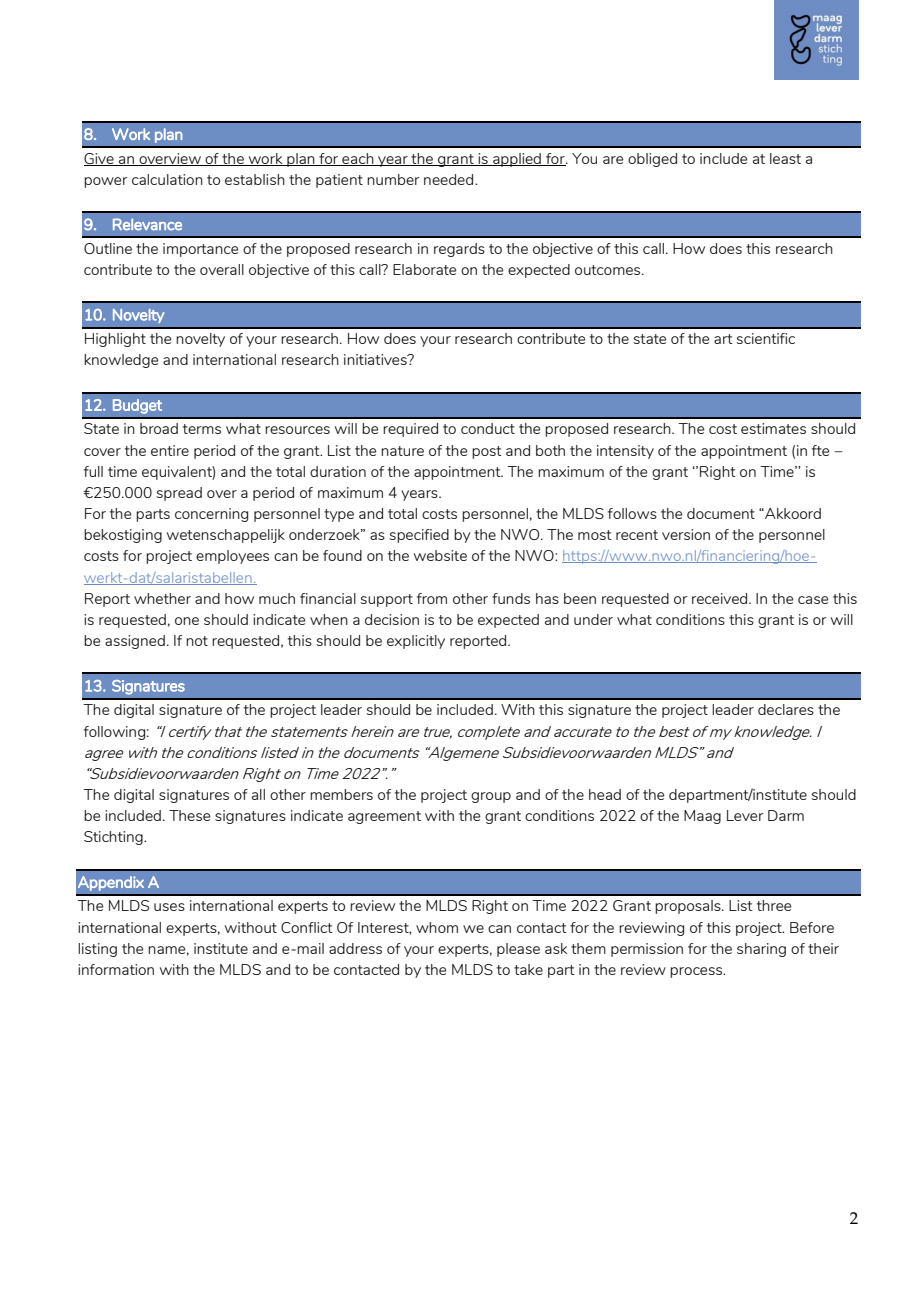 This image has width=924, height=1308. I want to click on whom, so click(437, 927).
